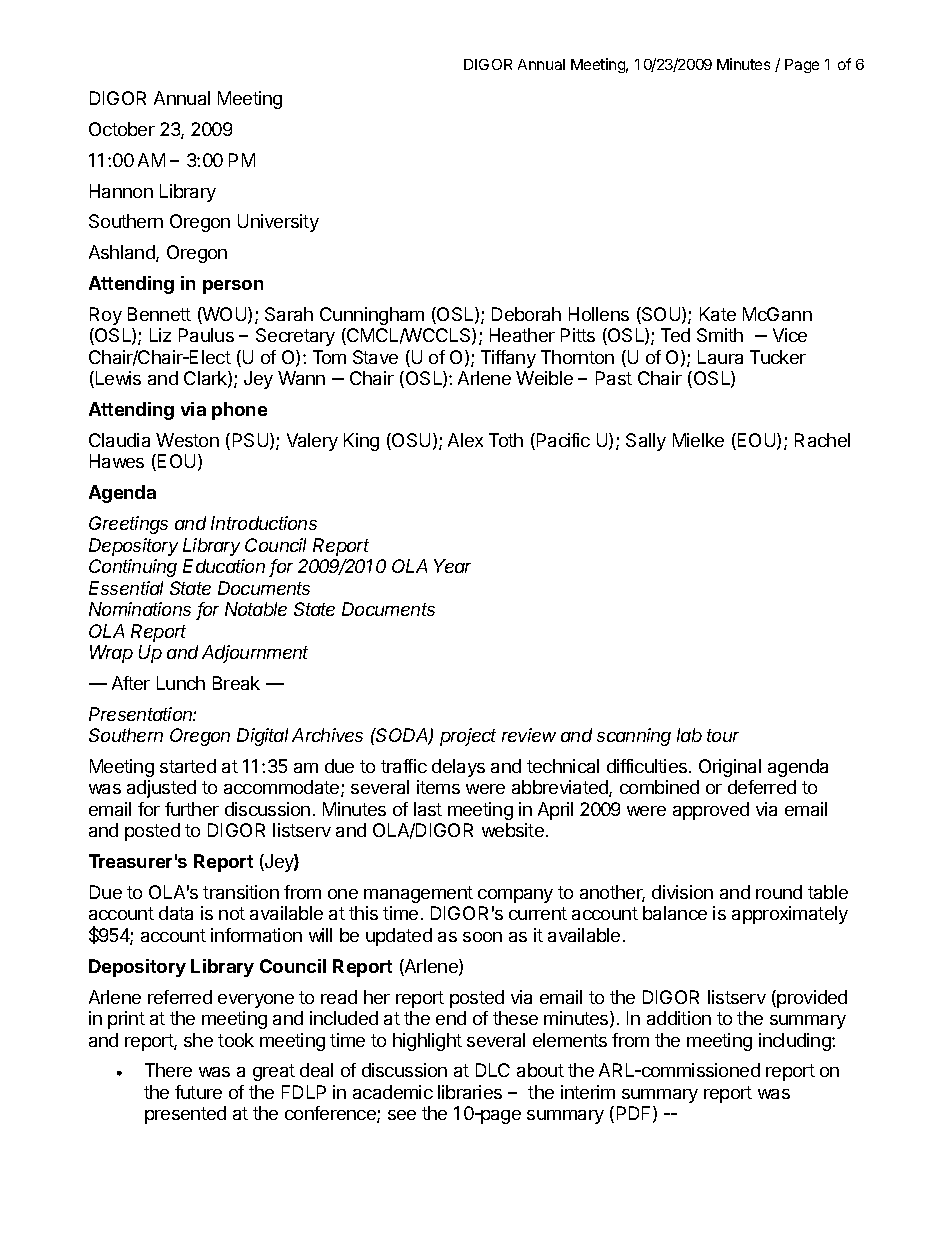 The width and height of the screenshot is (952, 1233). Describe the element at coordinates (278, 223) in the screenshot. I see `University` at that location.
